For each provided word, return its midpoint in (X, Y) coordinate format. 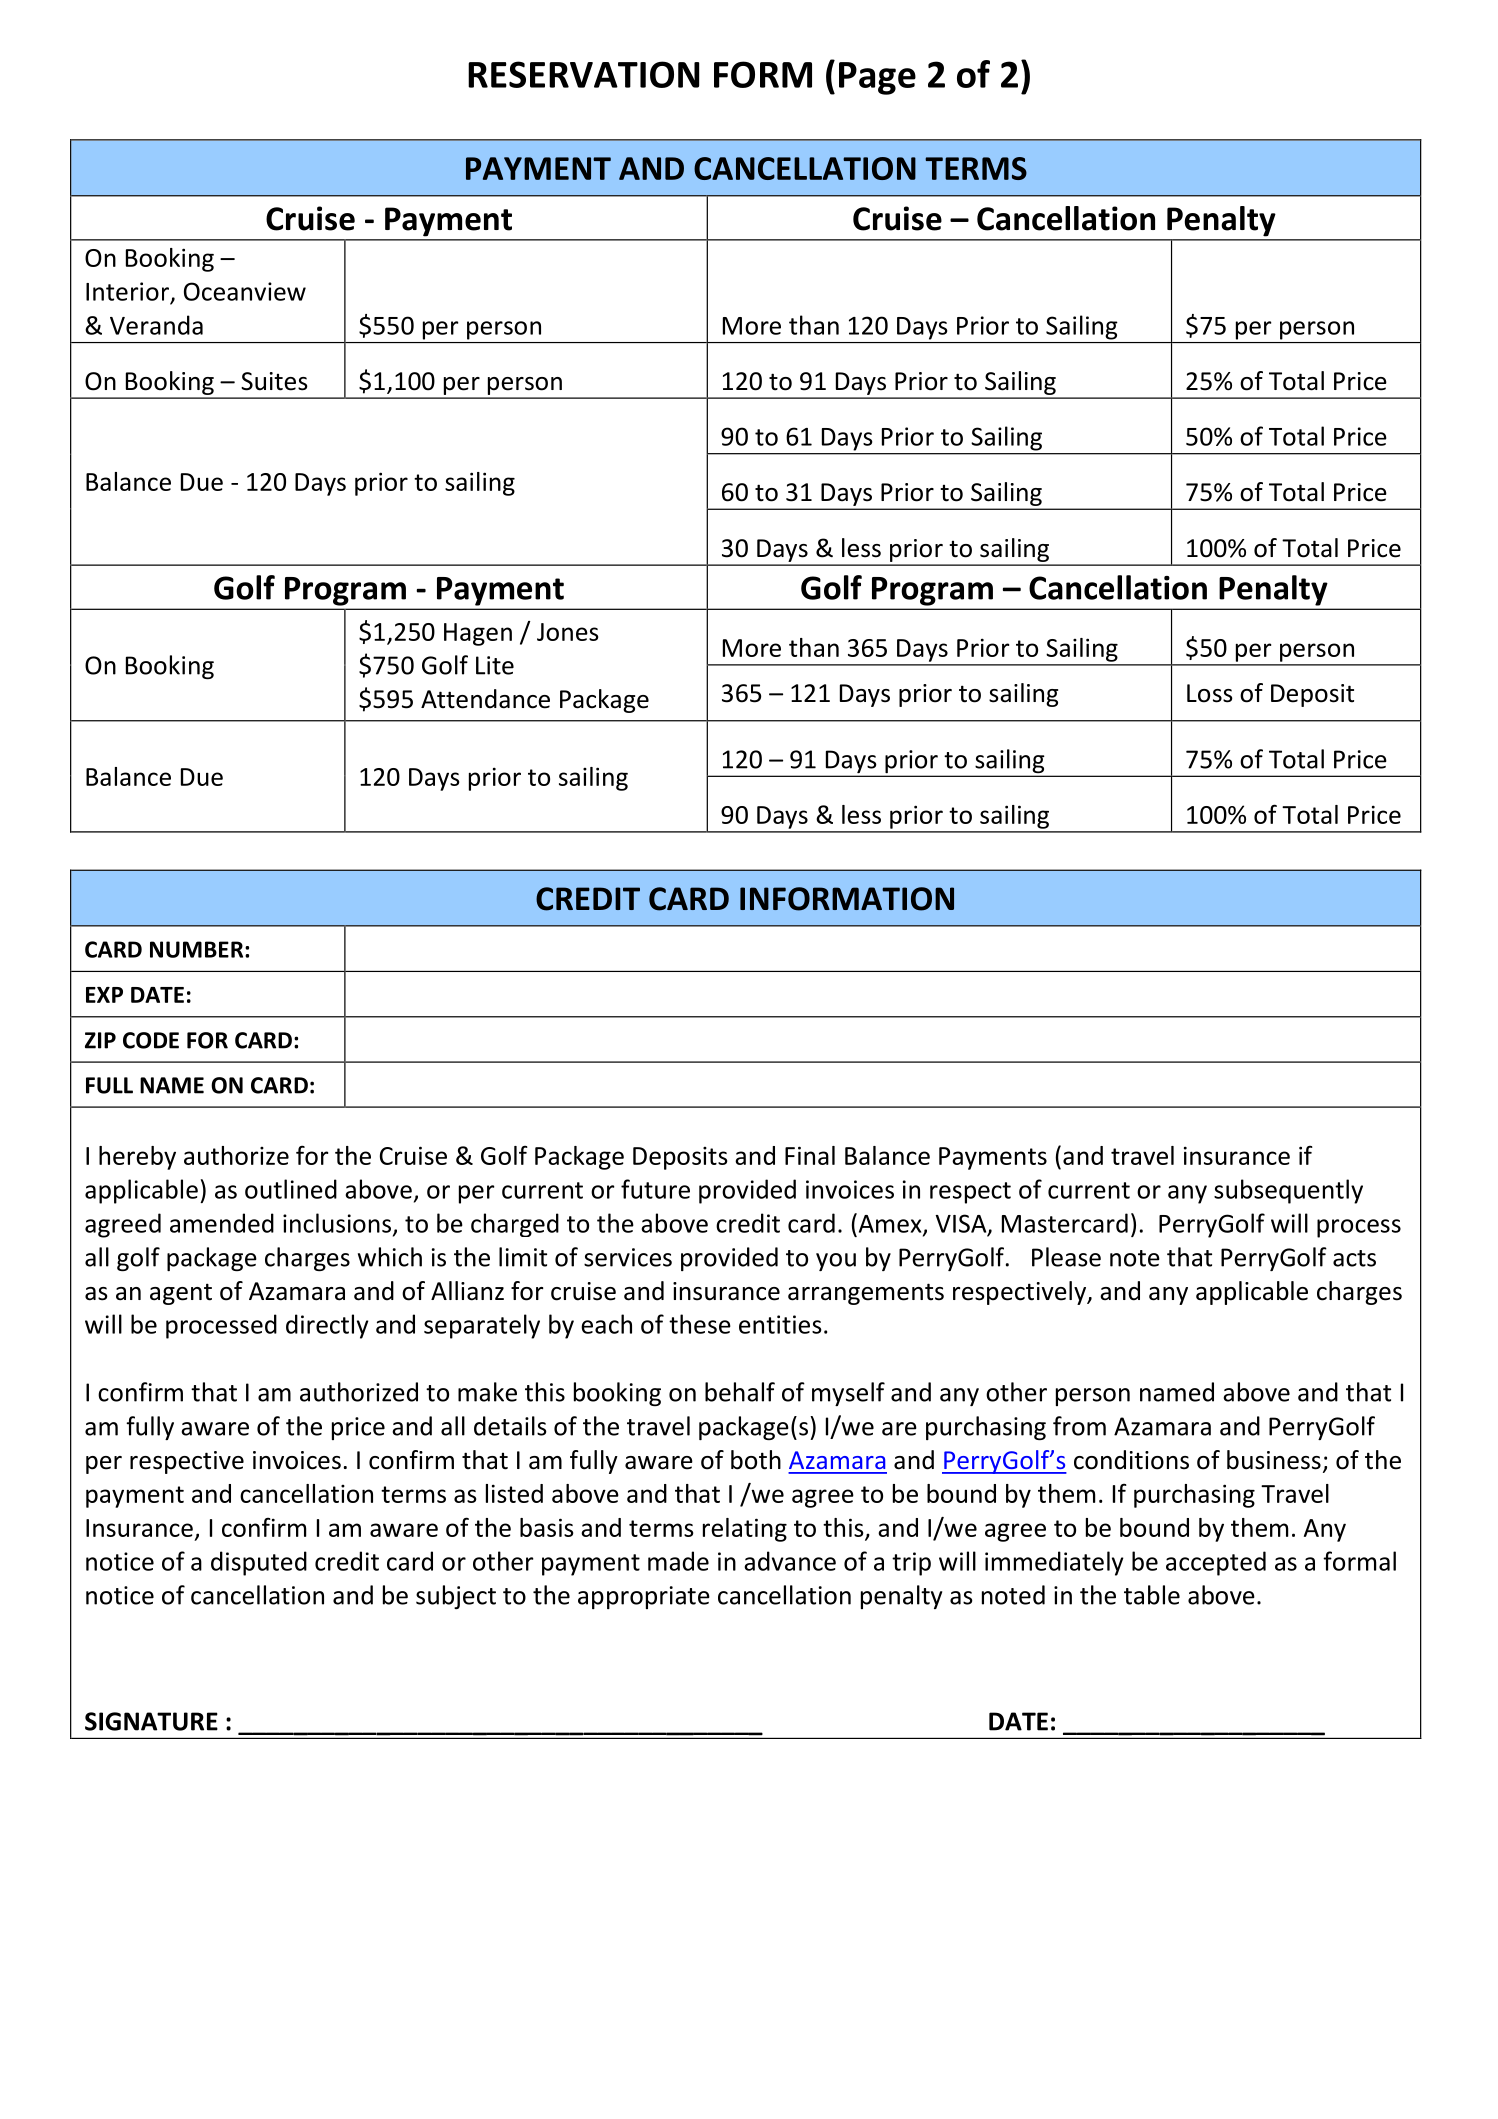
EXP (104, 995)
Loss (1210, 693)
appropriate (644, 1597)
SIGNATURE (151, 1721)
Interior (127, 291)
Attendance (485, 699)
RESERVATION (583, 74)
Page (877, 78)
